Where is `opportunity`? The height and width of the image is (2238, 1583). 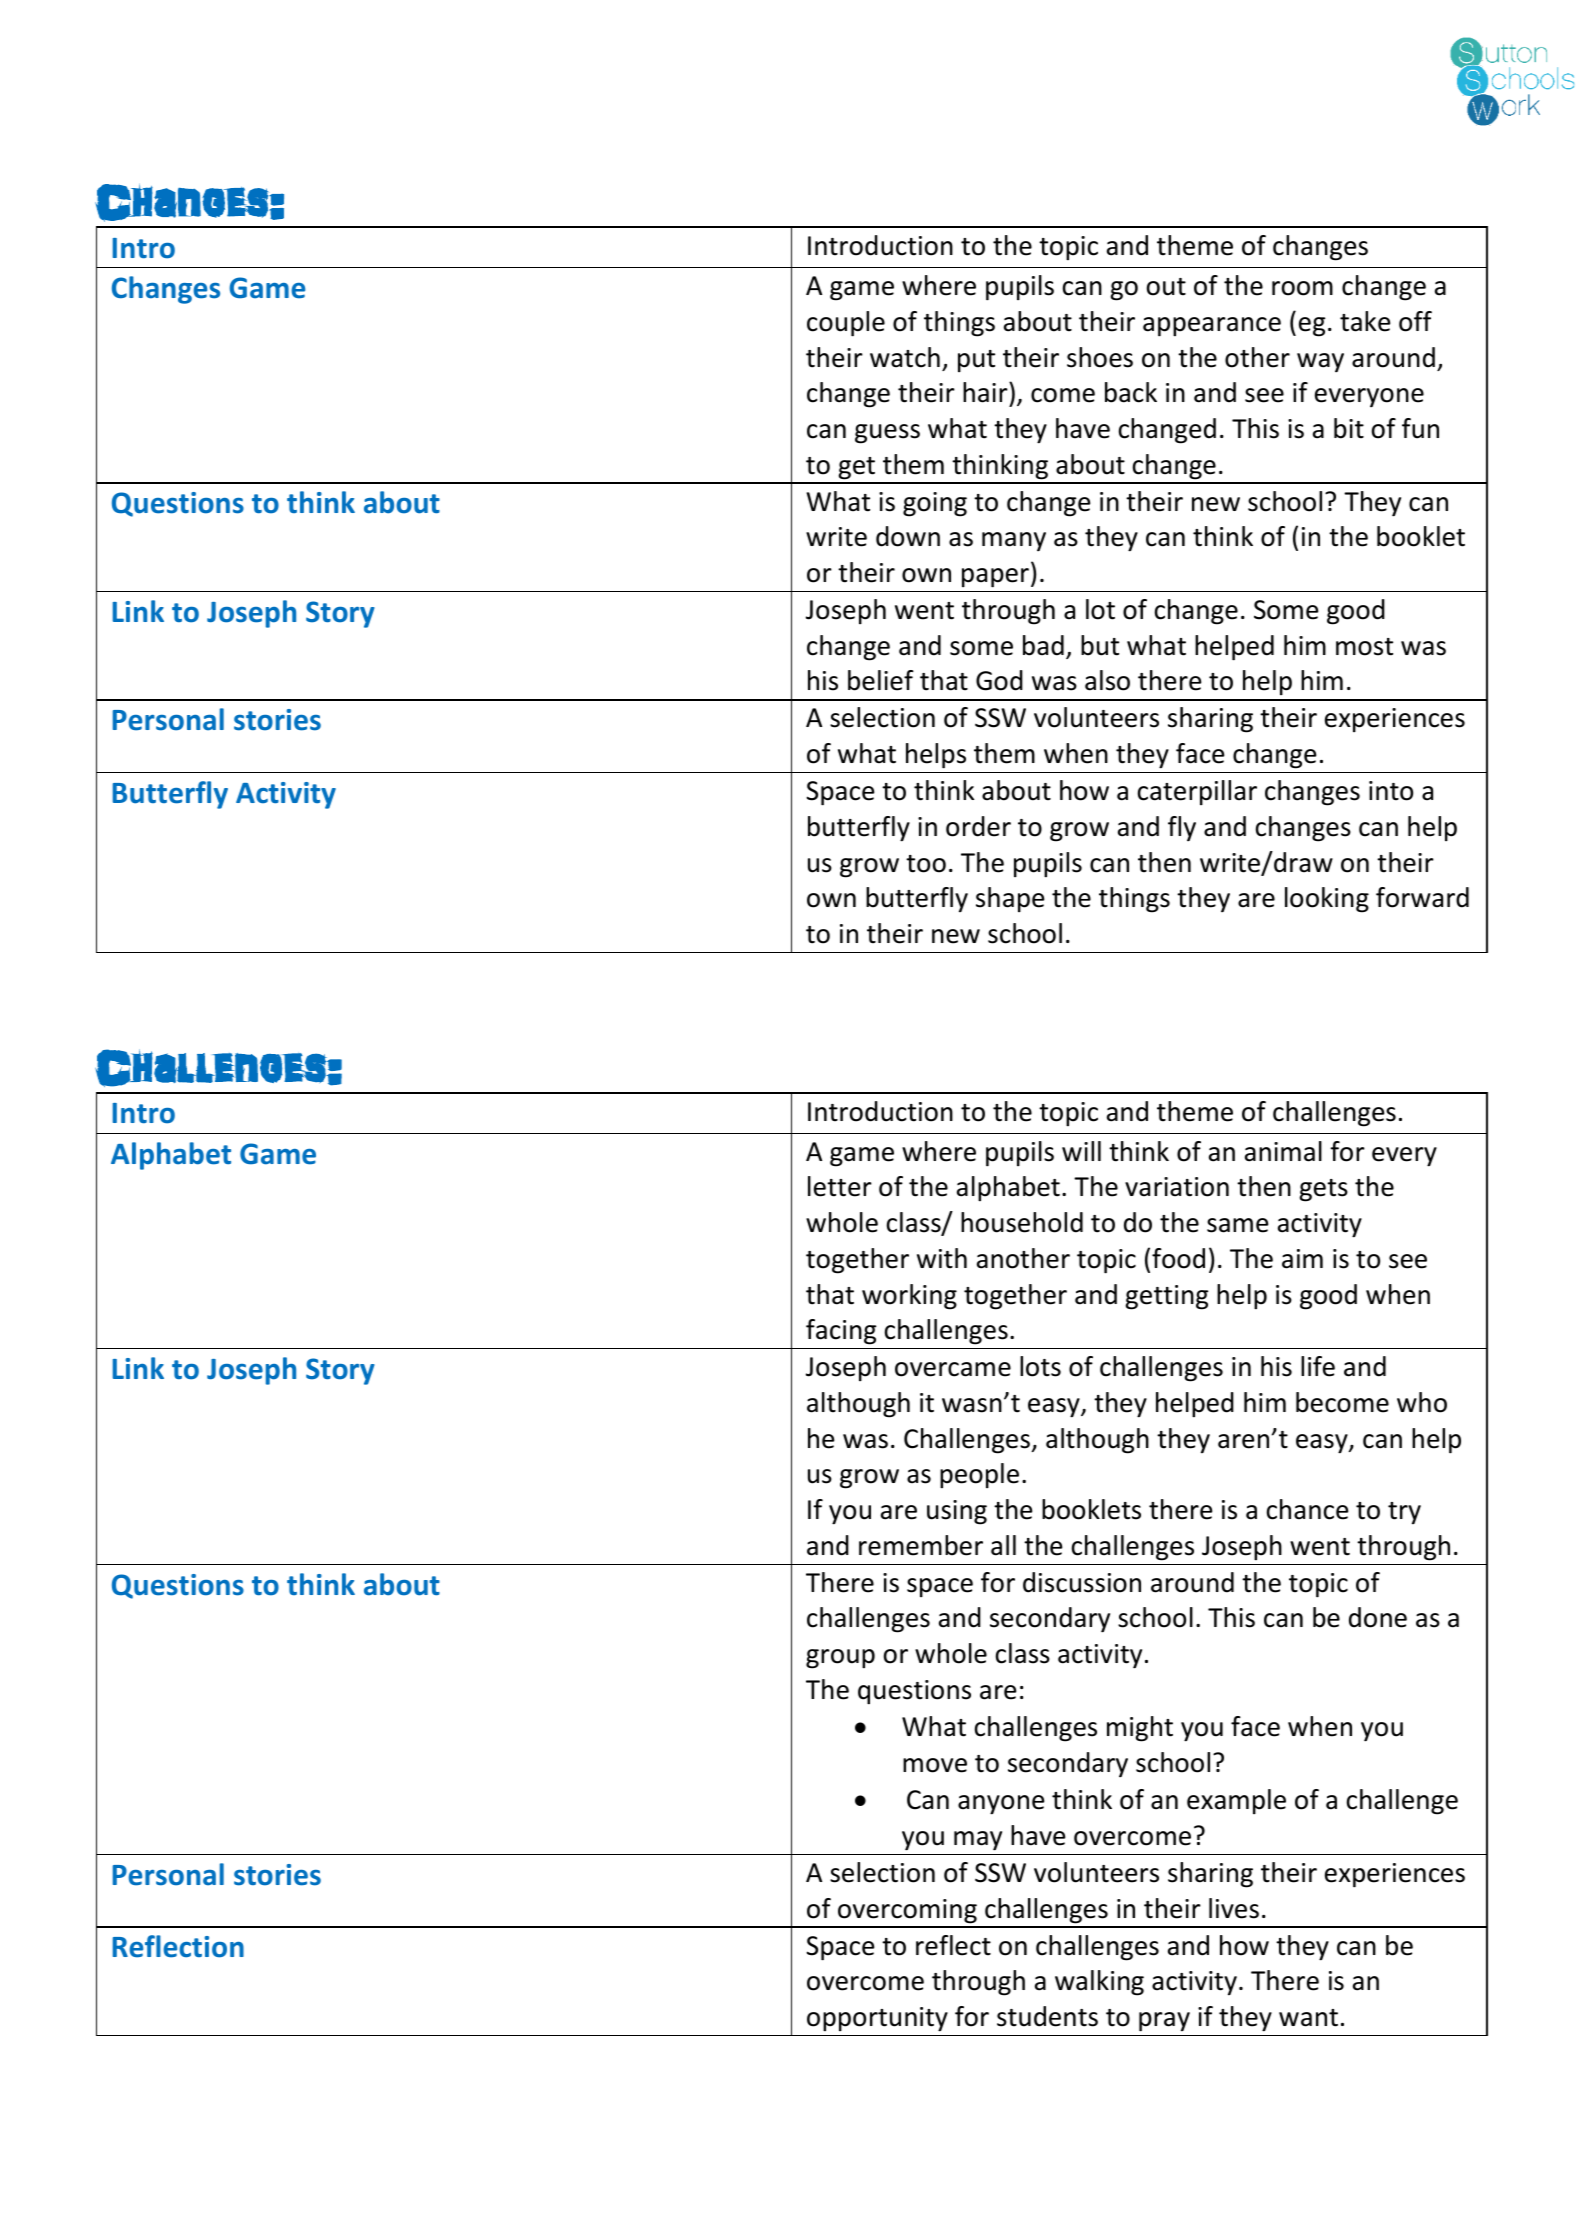 opportunity is located at coordinates (877, 2019).
